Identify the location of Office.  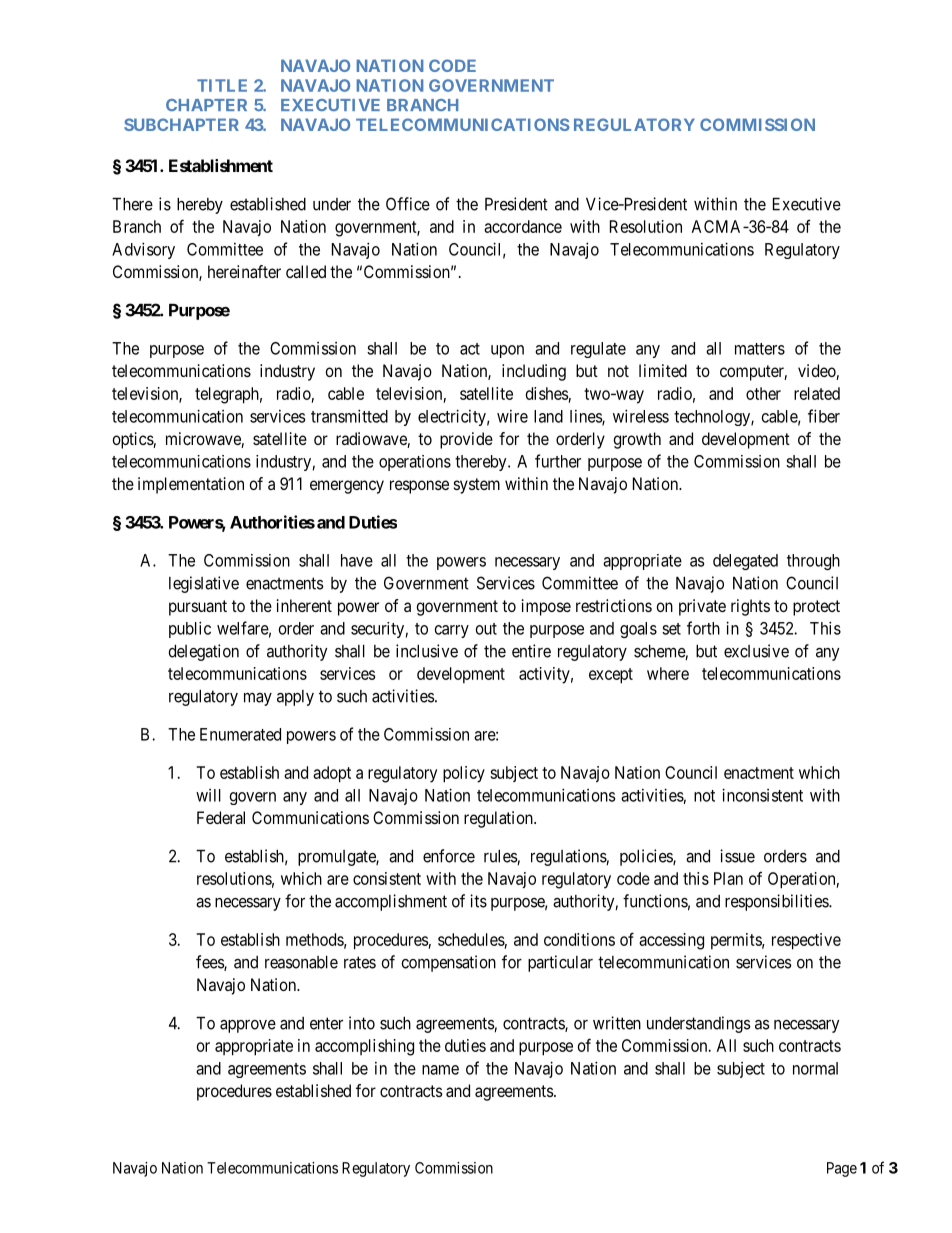
(408, 204).
